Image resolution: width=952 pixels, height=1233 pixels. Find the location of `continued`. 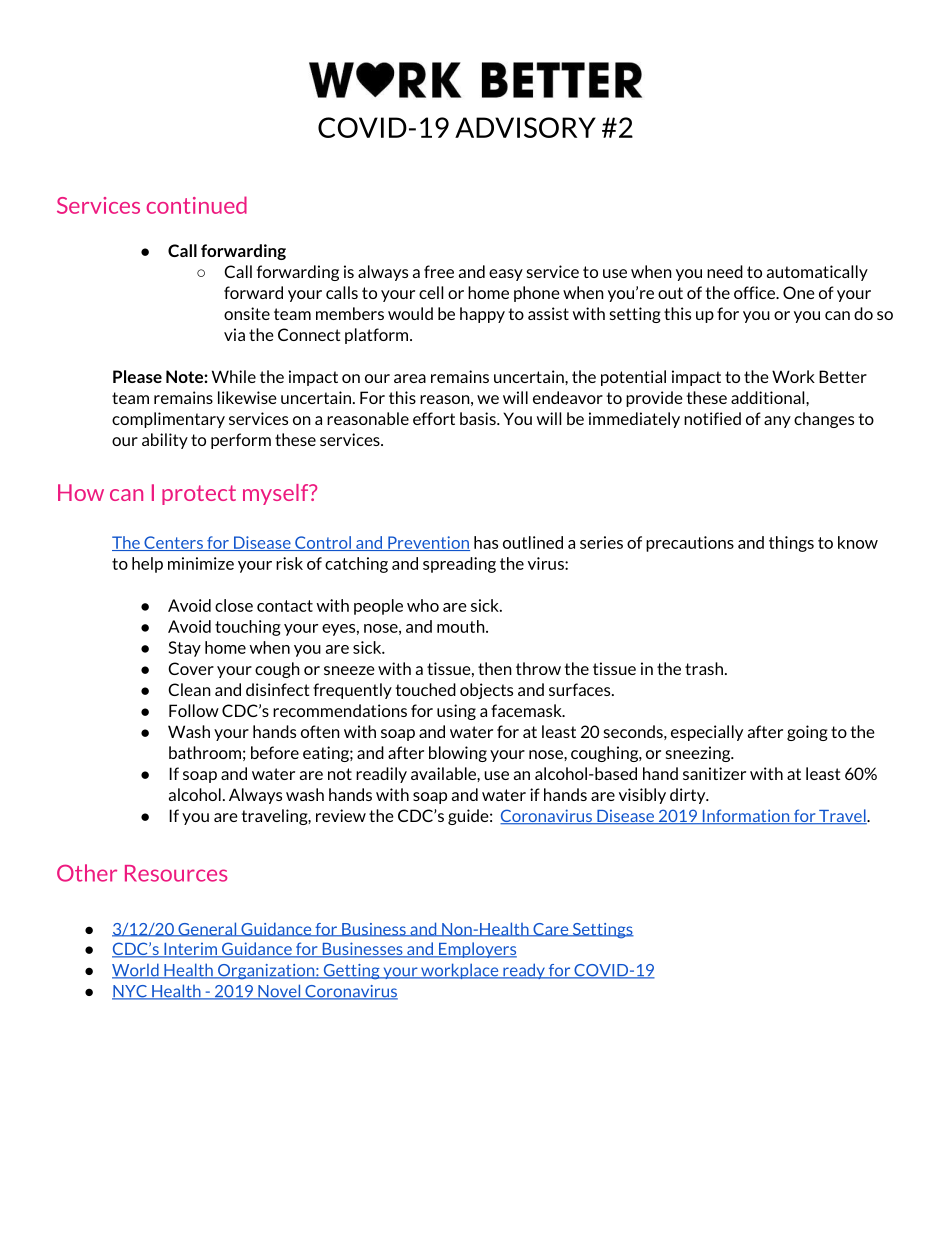

continued is located at coordinates (197, 205).
